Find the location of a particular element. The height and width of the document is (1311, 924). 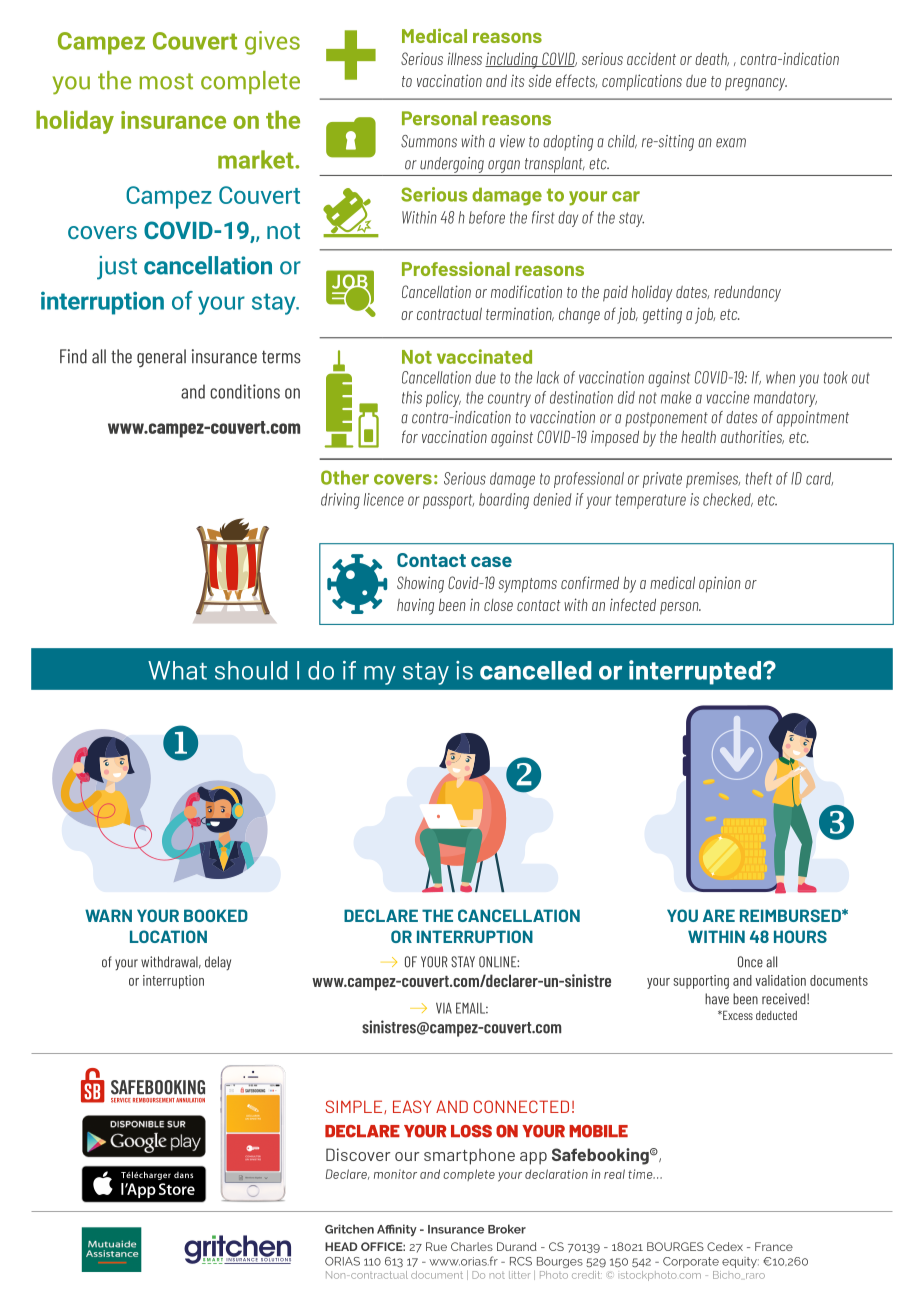

passport is located at coordinates (448, 501).
